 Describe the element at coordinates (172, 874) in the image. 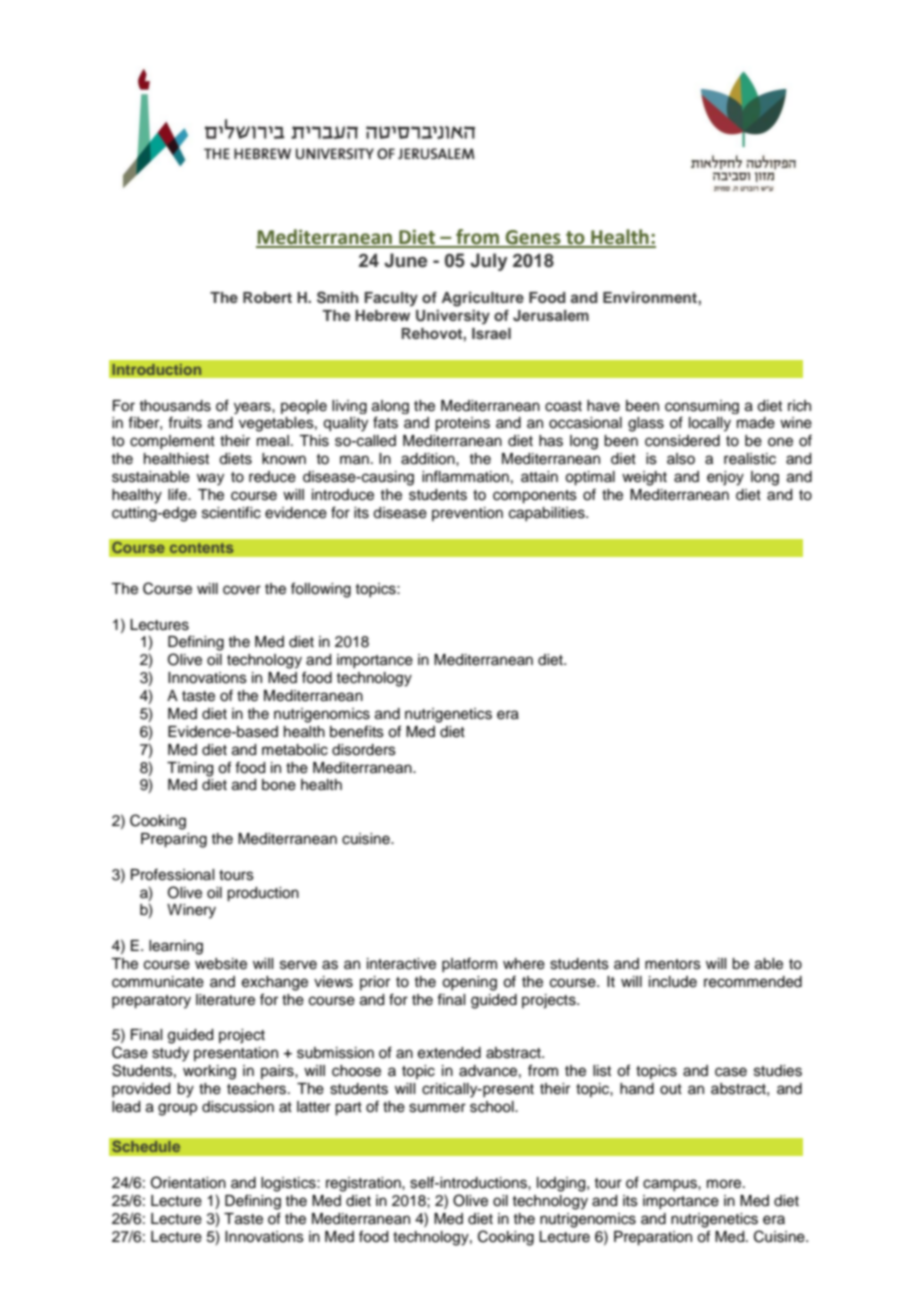

I see `Professional` at that location.
